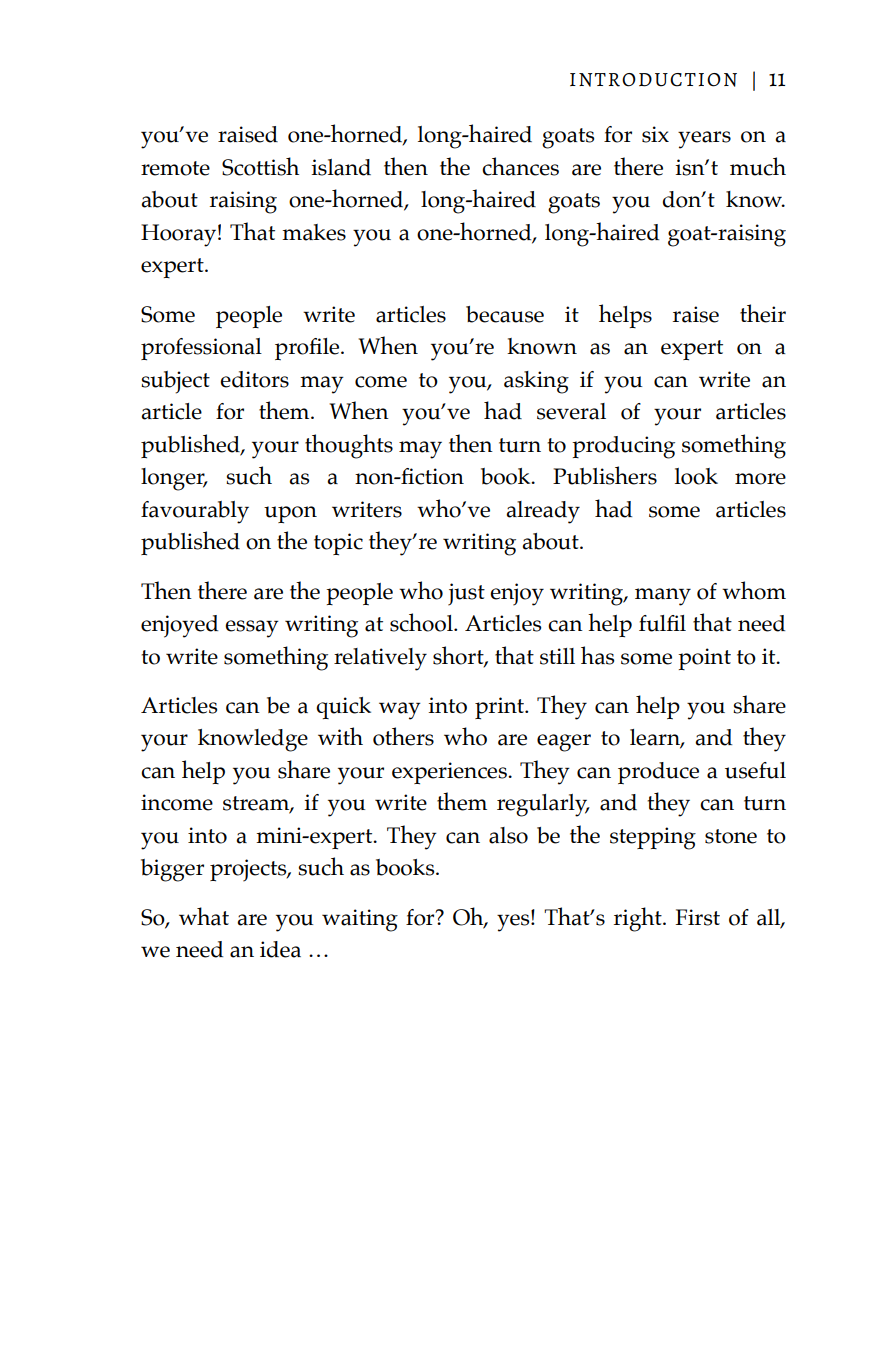 This screenshot has width=887, height=1372. Describe the element at coordinates (204, 916) in the screenshot. I see `what` at that location.
